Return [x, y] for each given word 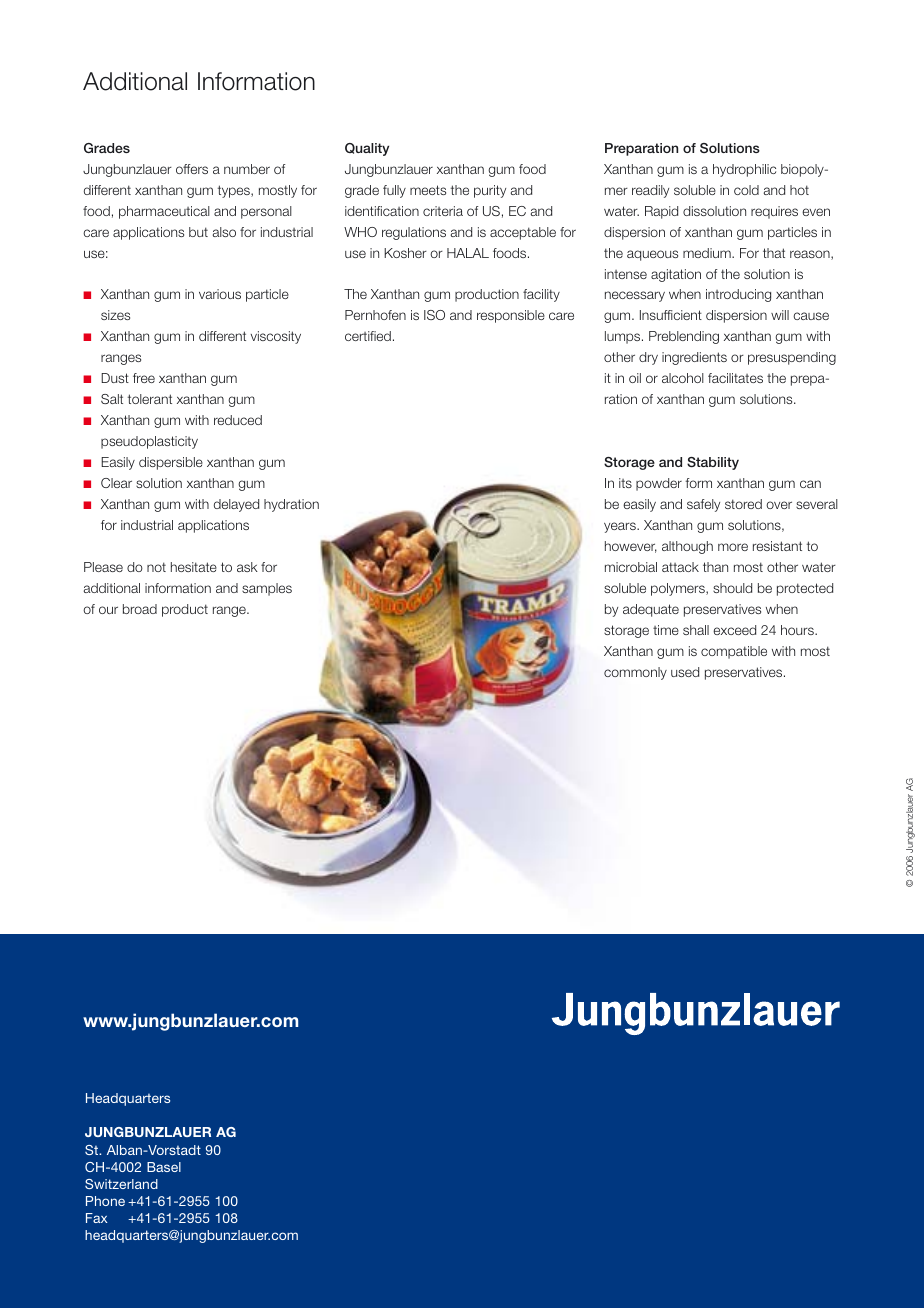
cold [746, 190]
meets [428, 190]
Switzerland [121, 1184]
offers [192, 169]
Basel [164, 1167]
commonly [635, 673]
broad [140, 609]
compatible [734, 652]
